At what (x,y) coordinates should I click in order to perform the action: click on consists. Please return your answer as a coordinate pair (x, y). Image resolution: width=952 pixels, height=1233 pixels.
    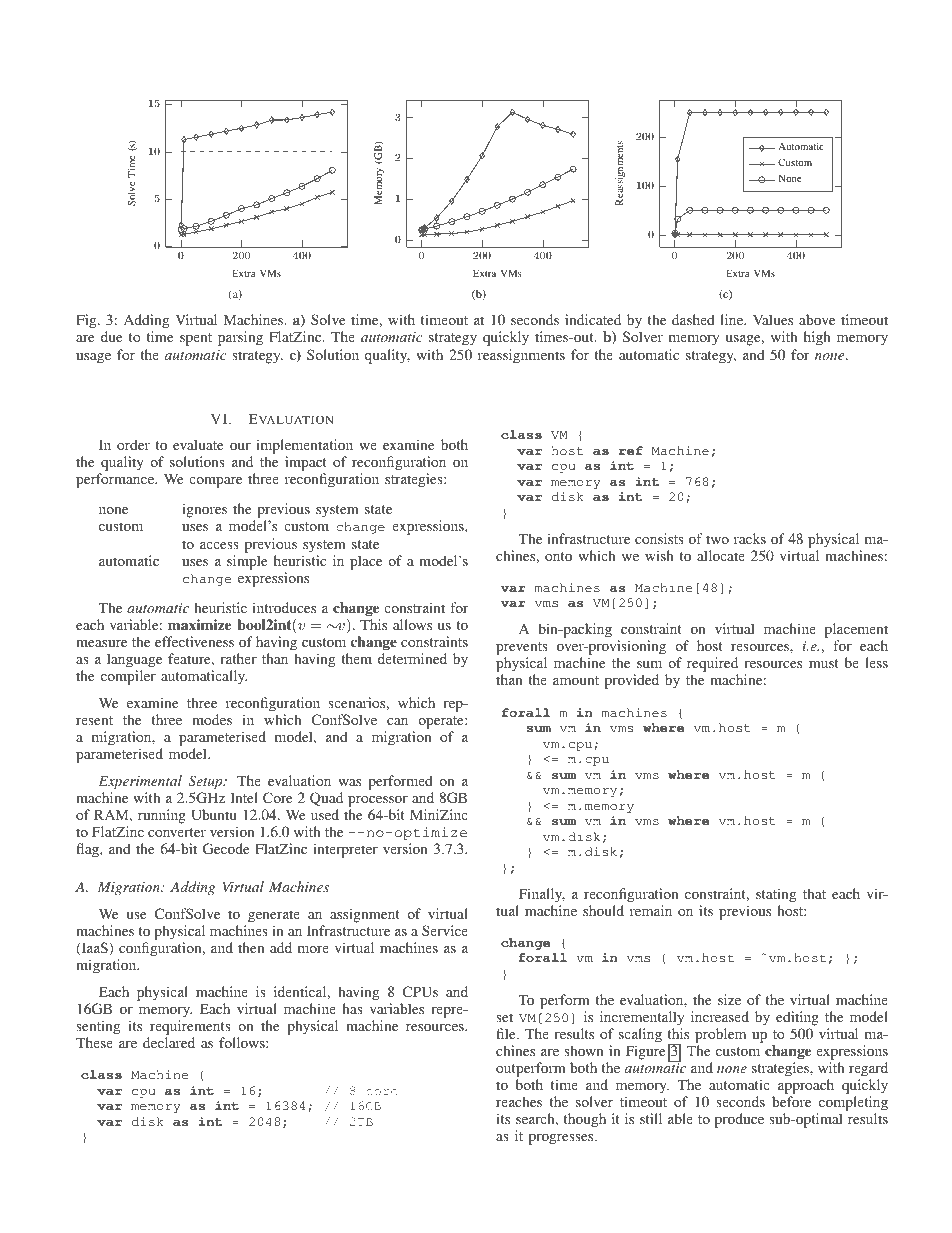
    Looking at the image, I should click on (659, 538).
